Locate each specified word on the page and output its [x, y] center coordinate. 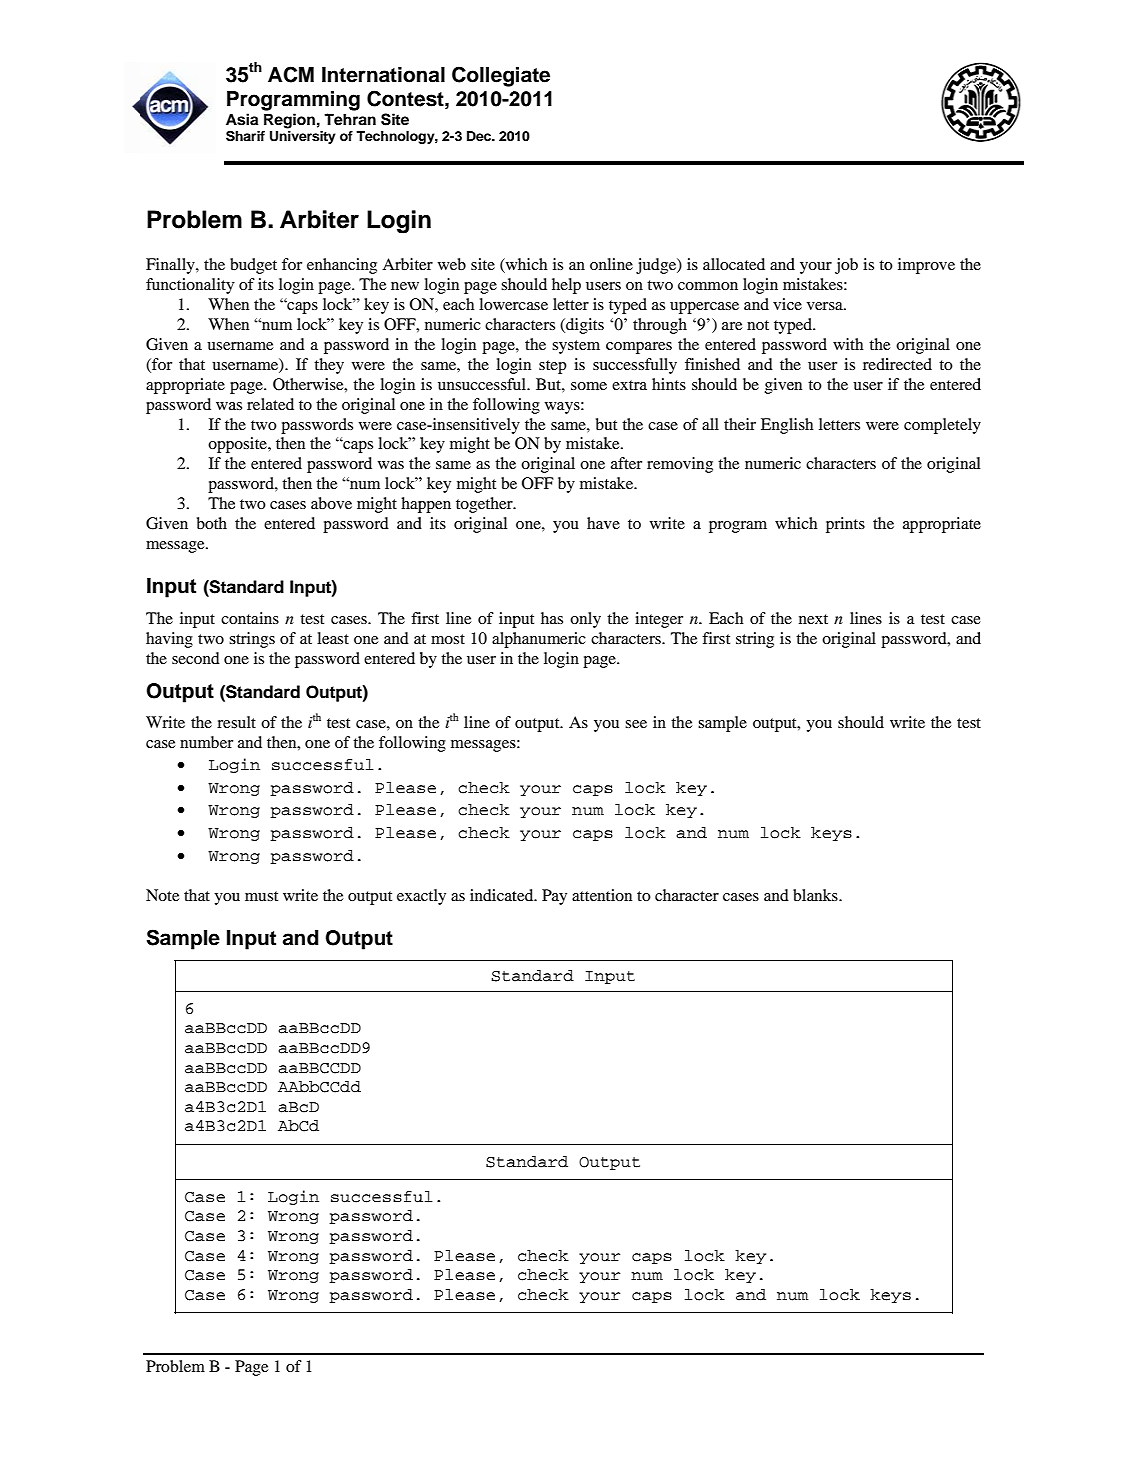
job [846, 266]
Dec [480, 136]
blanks [816, 895]
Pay [554, 897]
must [261, 896]
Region [289, 121]
